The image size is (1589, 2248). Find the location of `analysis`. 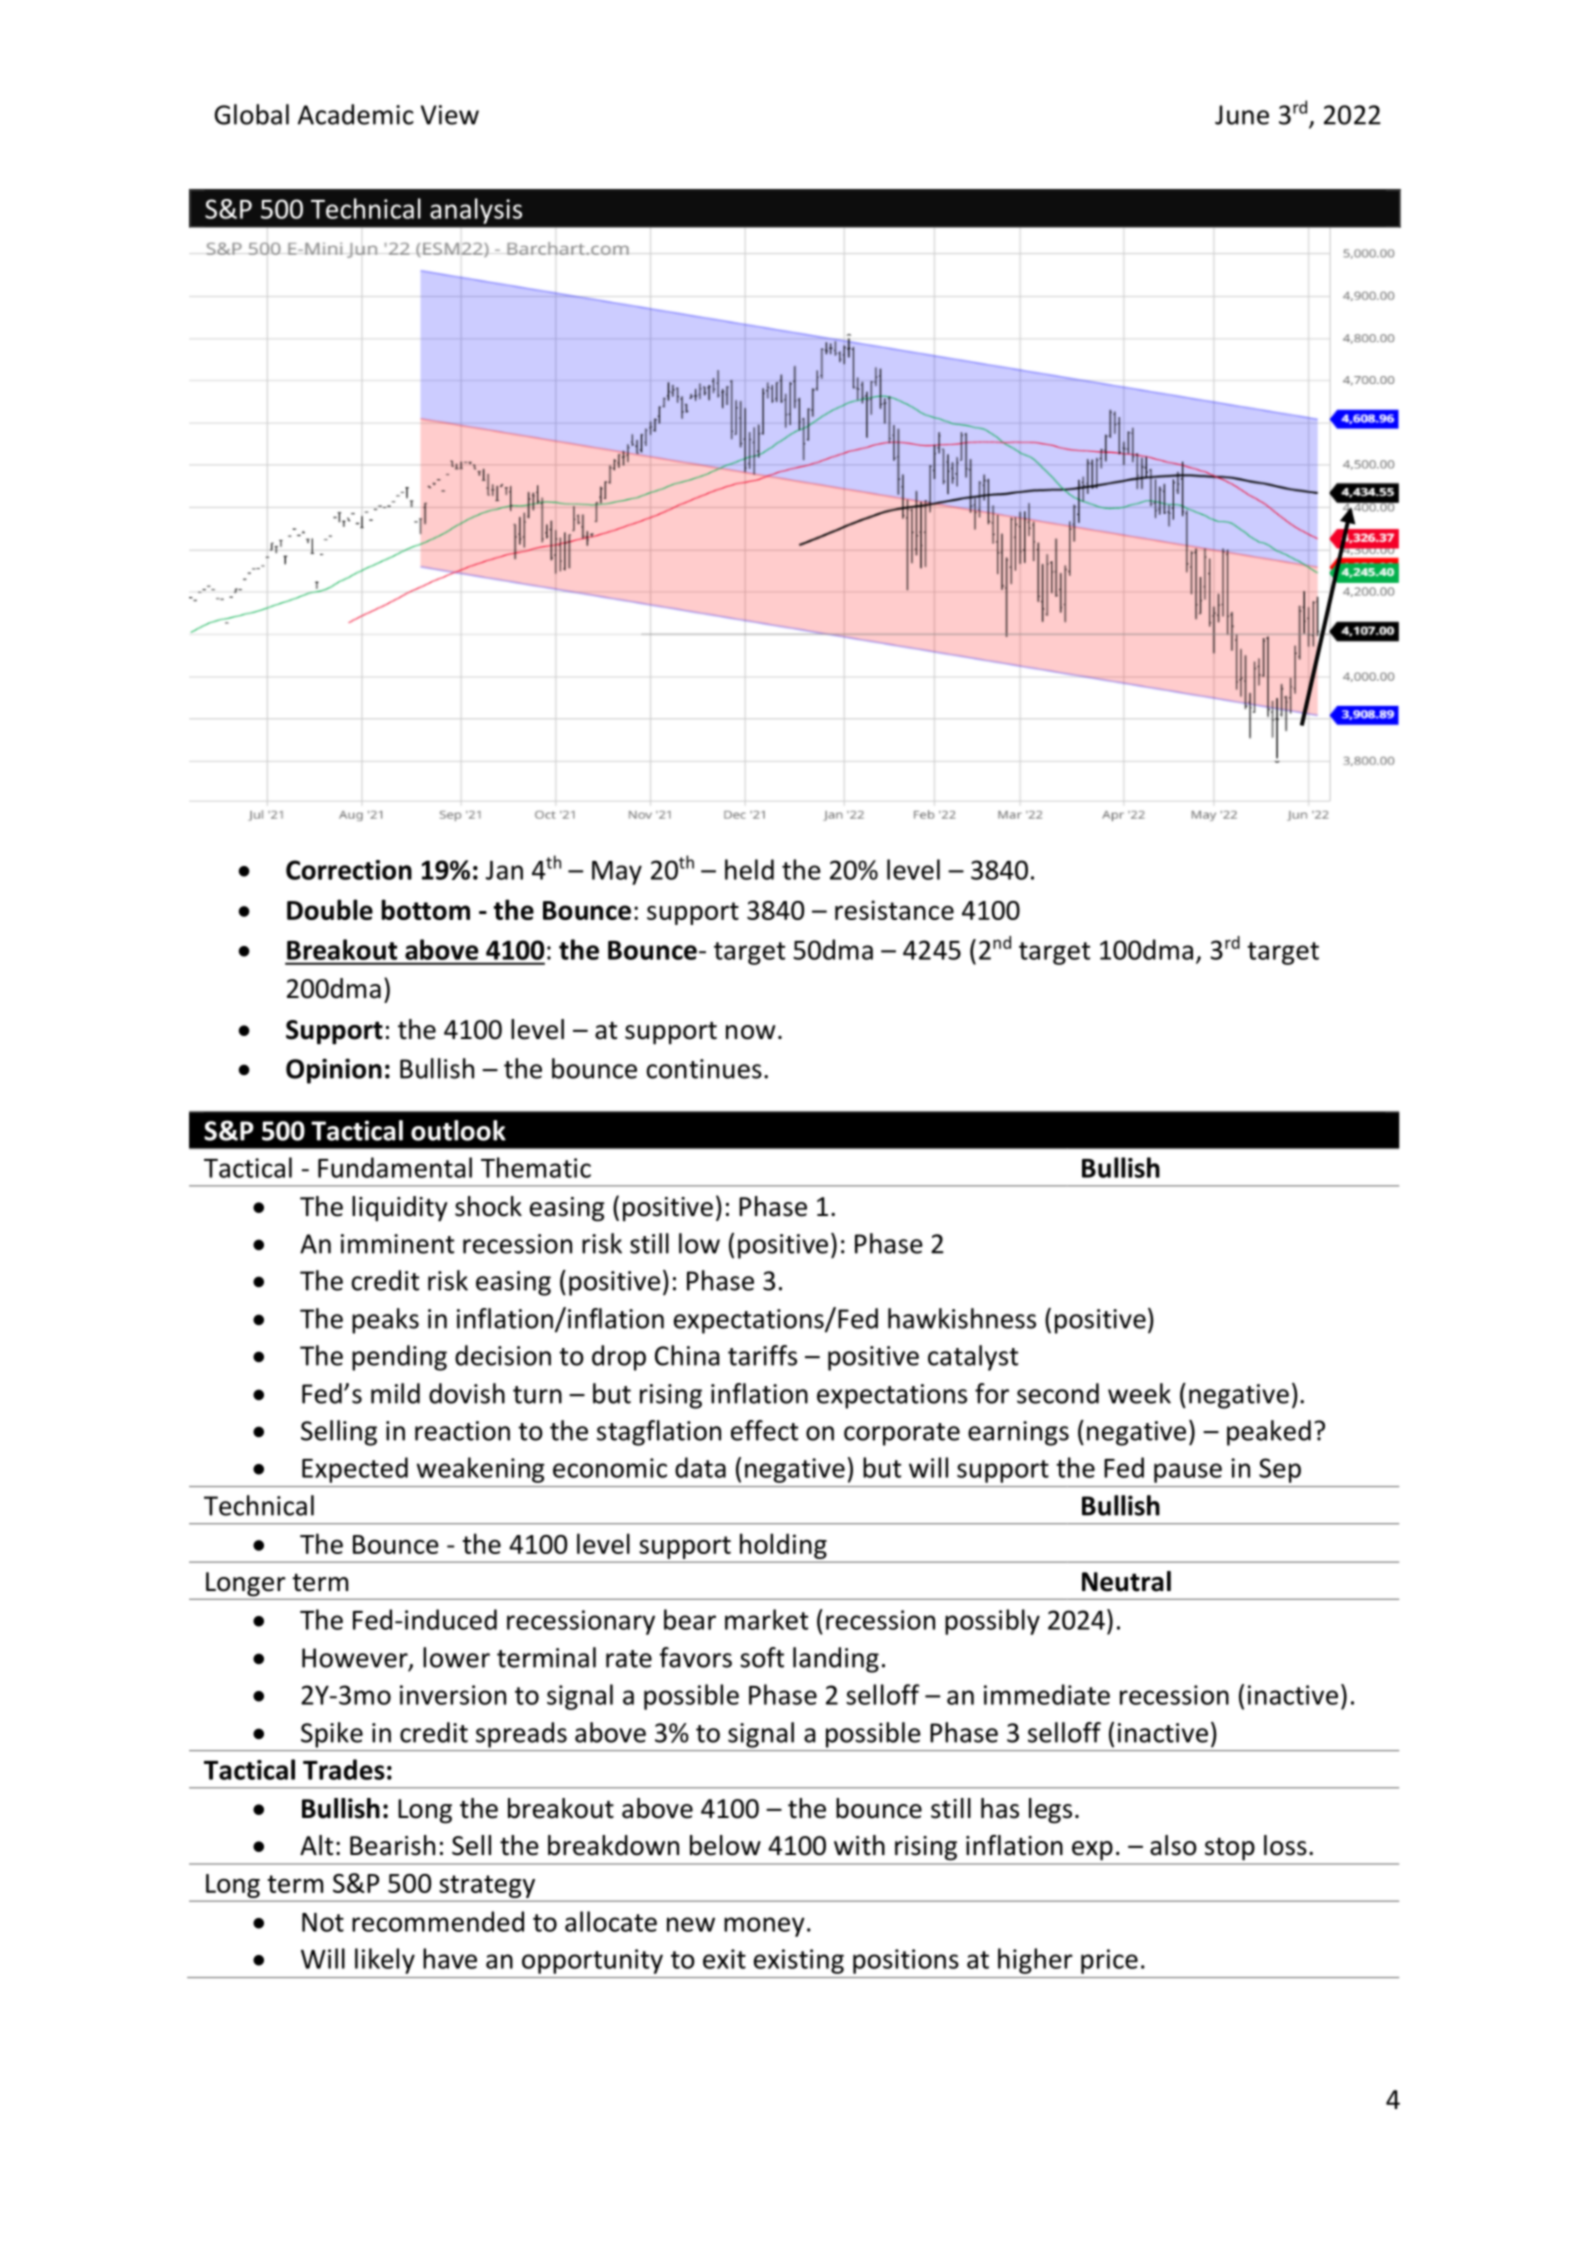

analysis is located at coordinates (476, 211).
